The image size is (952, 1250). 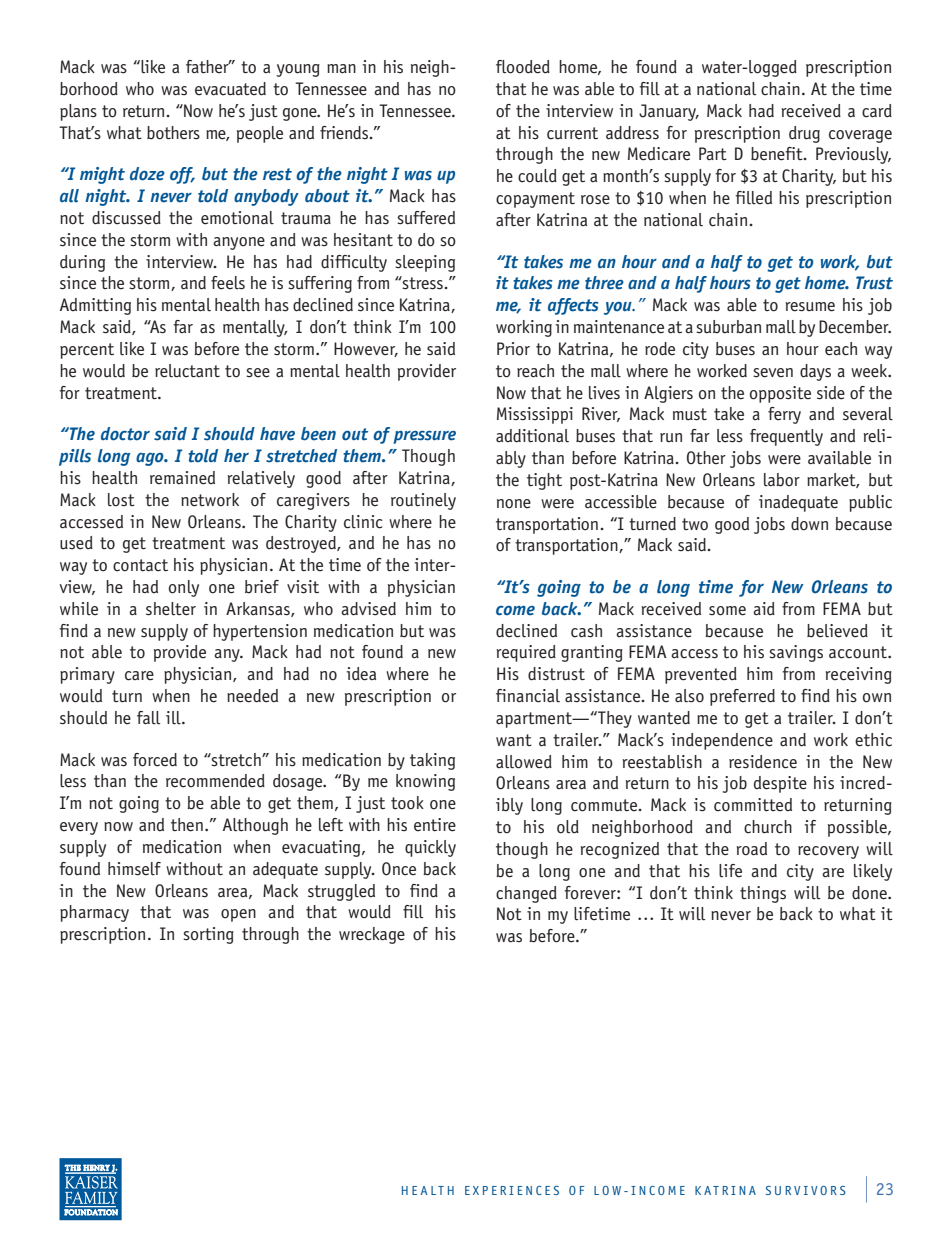 What do you see at coordinates (230, 89) in the screenshot?
I see `evacuated` at bounding box center [230, 89].
